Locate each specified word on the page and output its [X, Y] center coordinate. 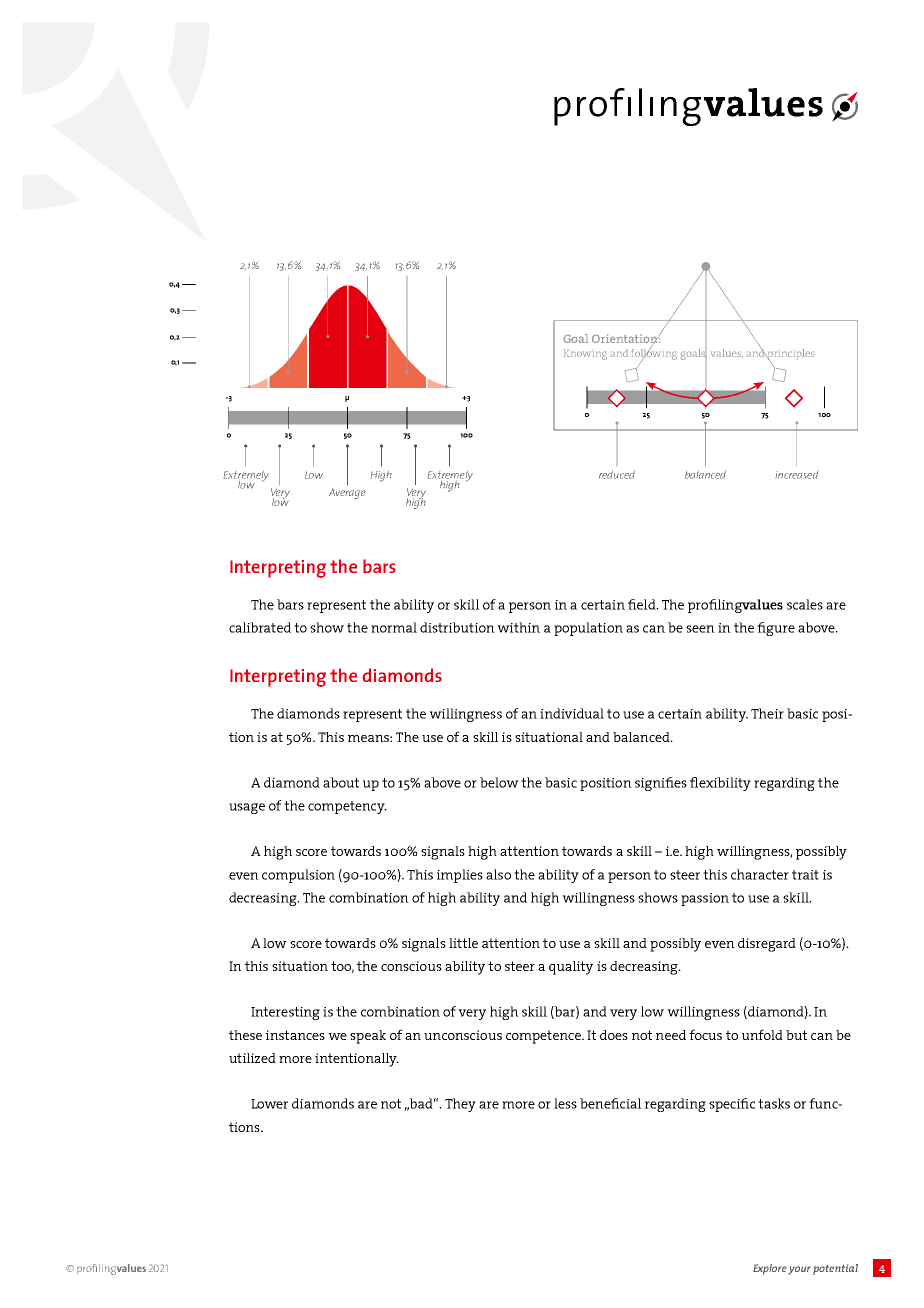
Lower [269, 1104]
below [499, 782]
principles [790, 355]
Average [347, 494]
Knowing [585, 354]
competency [347, 807]
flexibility [720, 784]
